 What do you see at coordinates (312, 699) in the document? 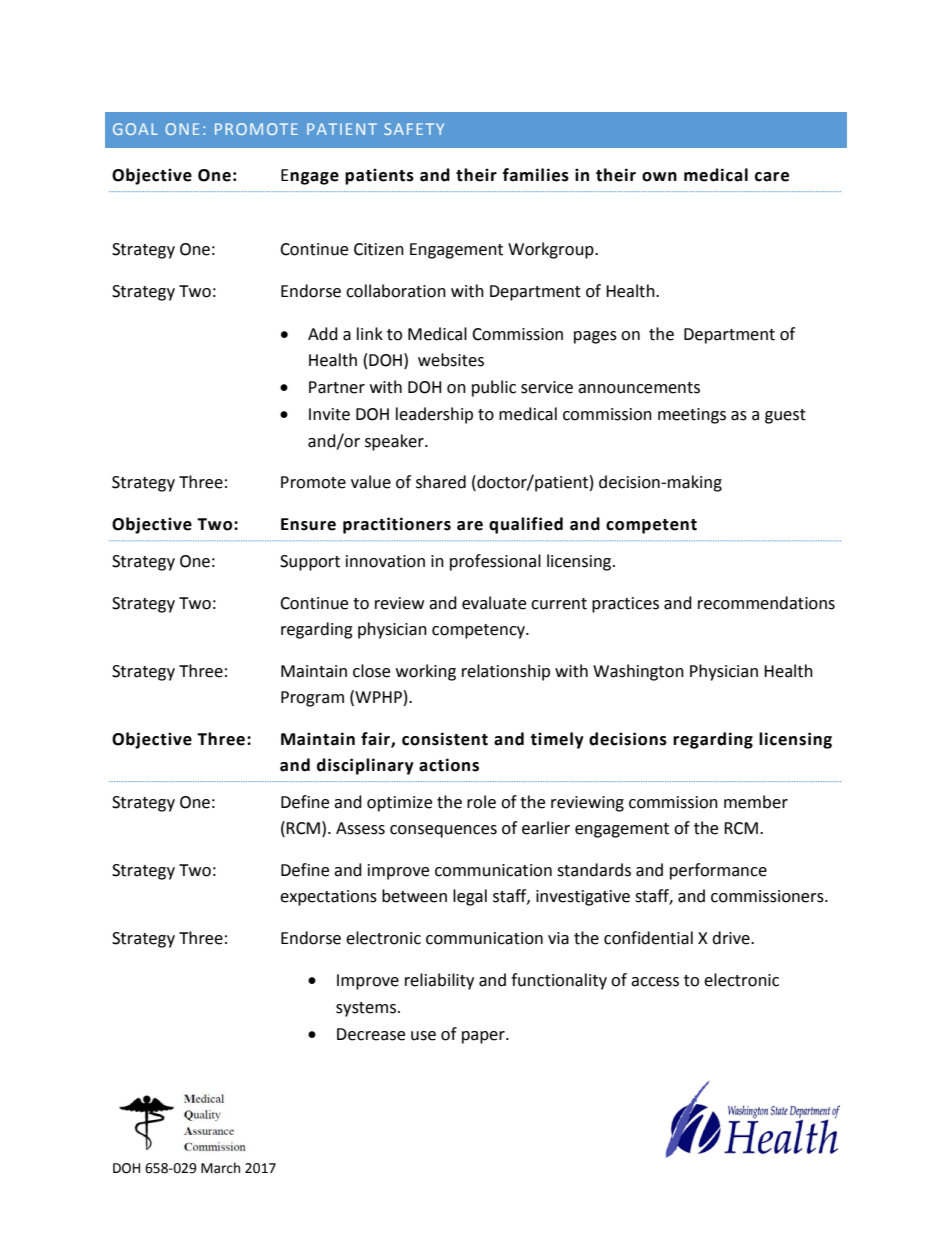
I see `Program` at bounding box center [312, 699].
